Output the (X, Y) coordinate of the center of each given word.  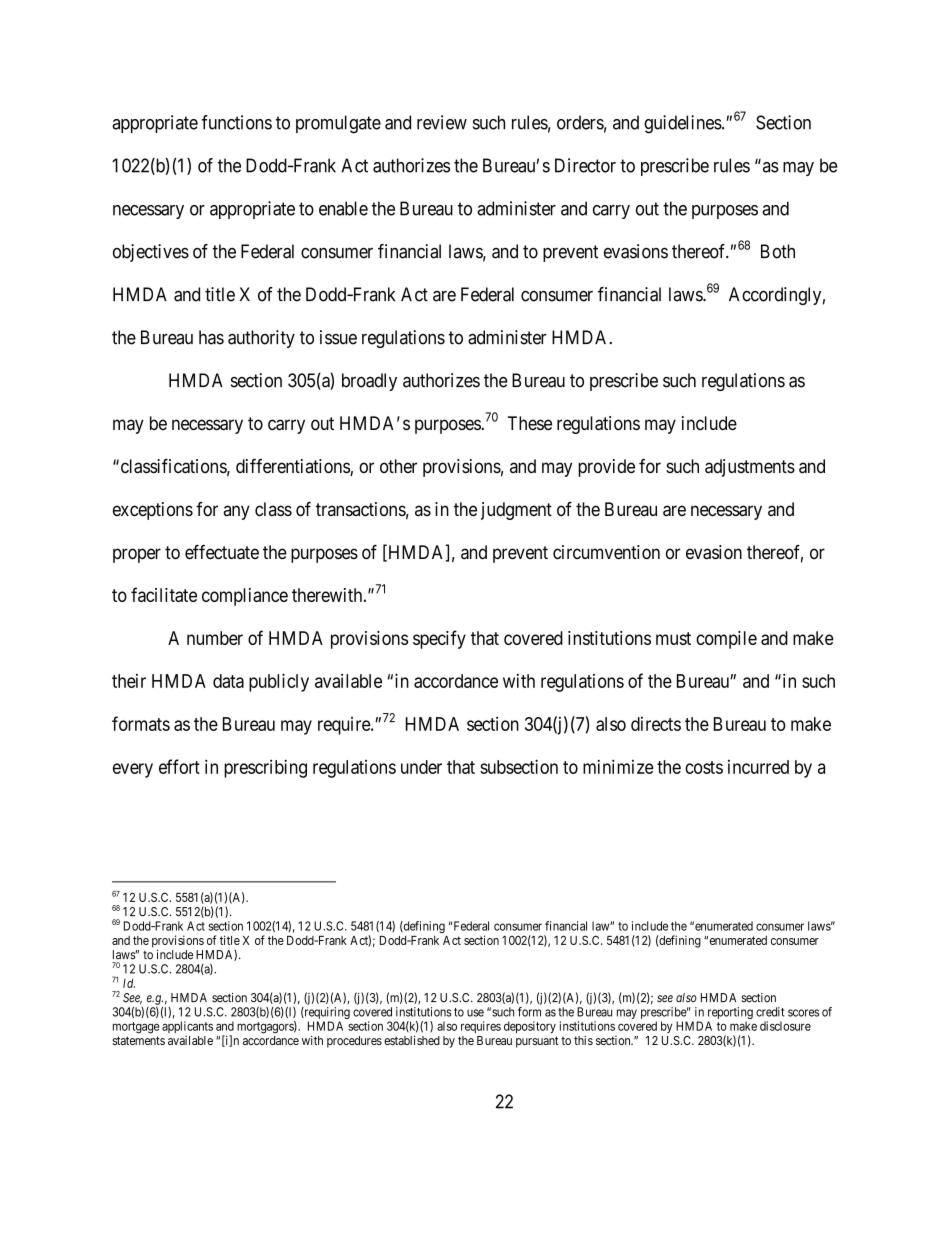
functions (236, 122)
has (211, 337)
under (421, 767)
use (475, 1013)
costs (704, 767)
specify (439, 639)
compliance (245, 597)
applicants (187, 1027)
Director (585, 165)
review (442, 122)
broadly (369, 382)
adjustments (750, 468)
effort (179, 766)
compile (726, 640)
